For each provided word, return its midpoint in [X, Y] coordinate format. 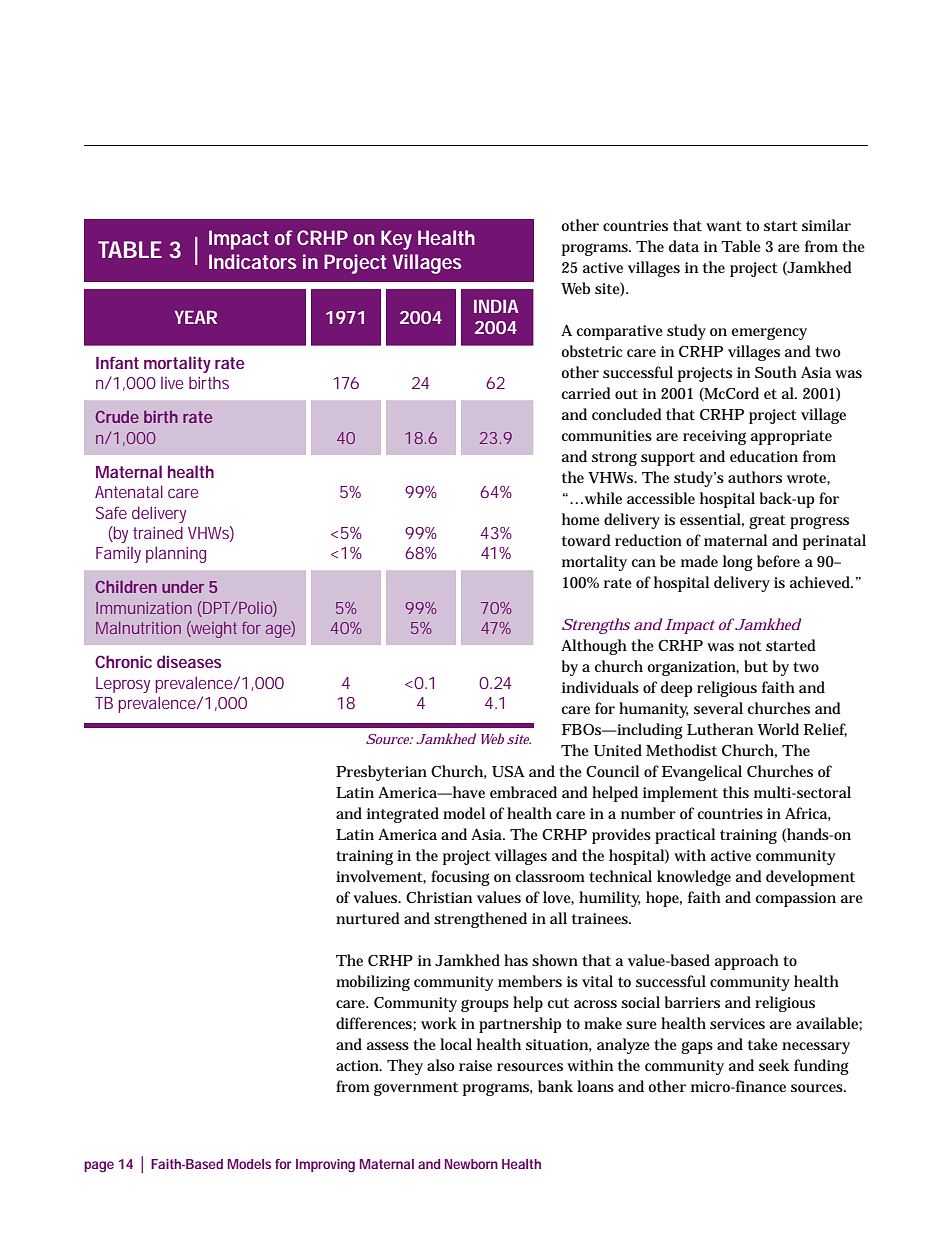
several [718, 708]
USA [508, 771]
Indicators [253, 261]
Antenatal [129, 491]
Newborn [471, 1164]
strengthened [480, 920]
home [581, 519]
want [724, 226]
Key [396, 240]
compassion [795, 899]
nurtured [368, 918]
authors [755, 477]
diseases [189, 661]
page [99, 1166]
